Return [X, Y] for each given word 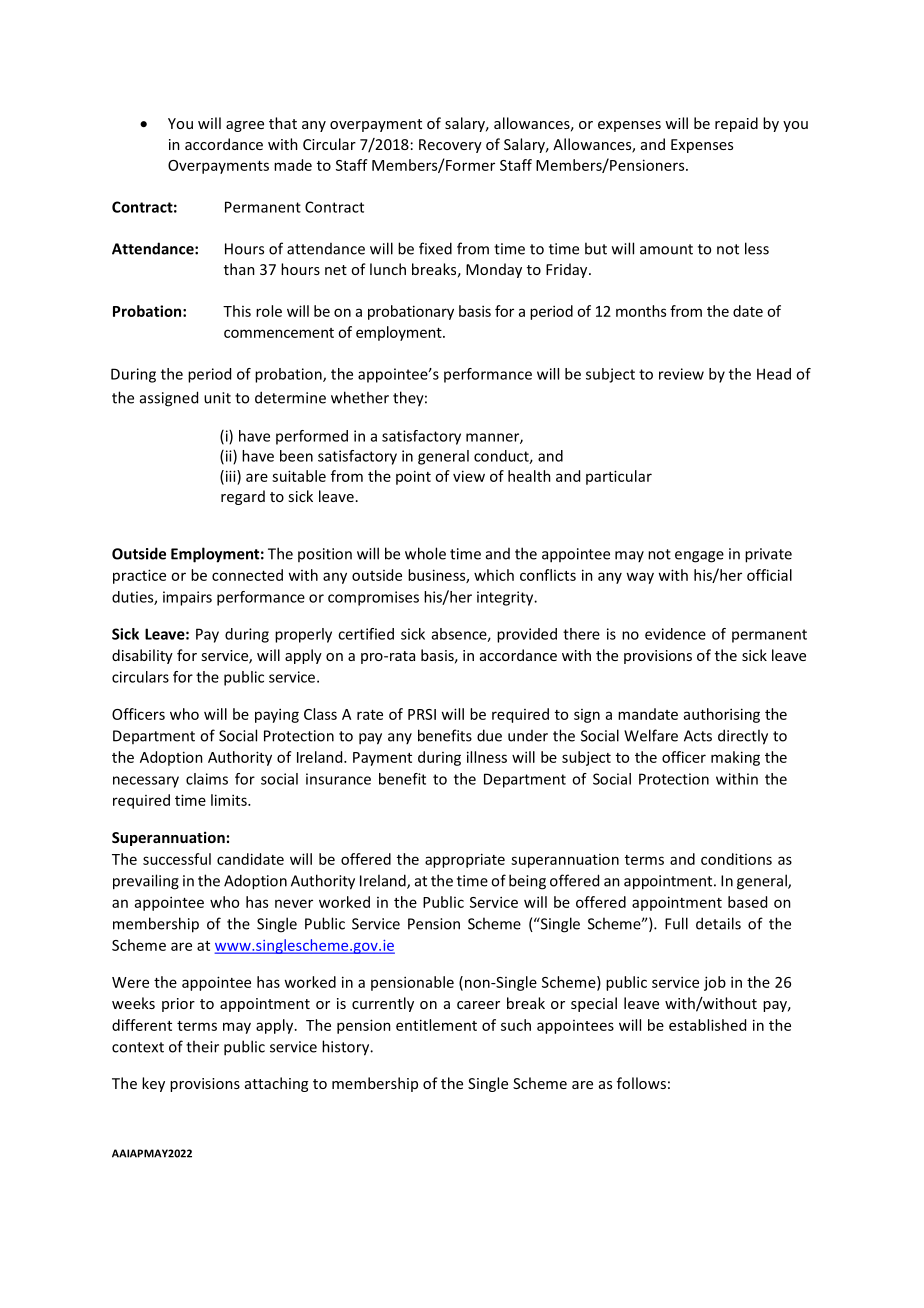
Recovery [450, 146]
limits [230, 800]
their [202, 1046]
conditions [736, 859]
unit [217, 398]
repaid [736, 124]
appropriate [465, 860]
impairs [187, 598]
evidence [675, 634]
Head [774, 374]
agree [245, 126]
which [494, 575]
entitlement [436, 1025]
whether [360, 397]
